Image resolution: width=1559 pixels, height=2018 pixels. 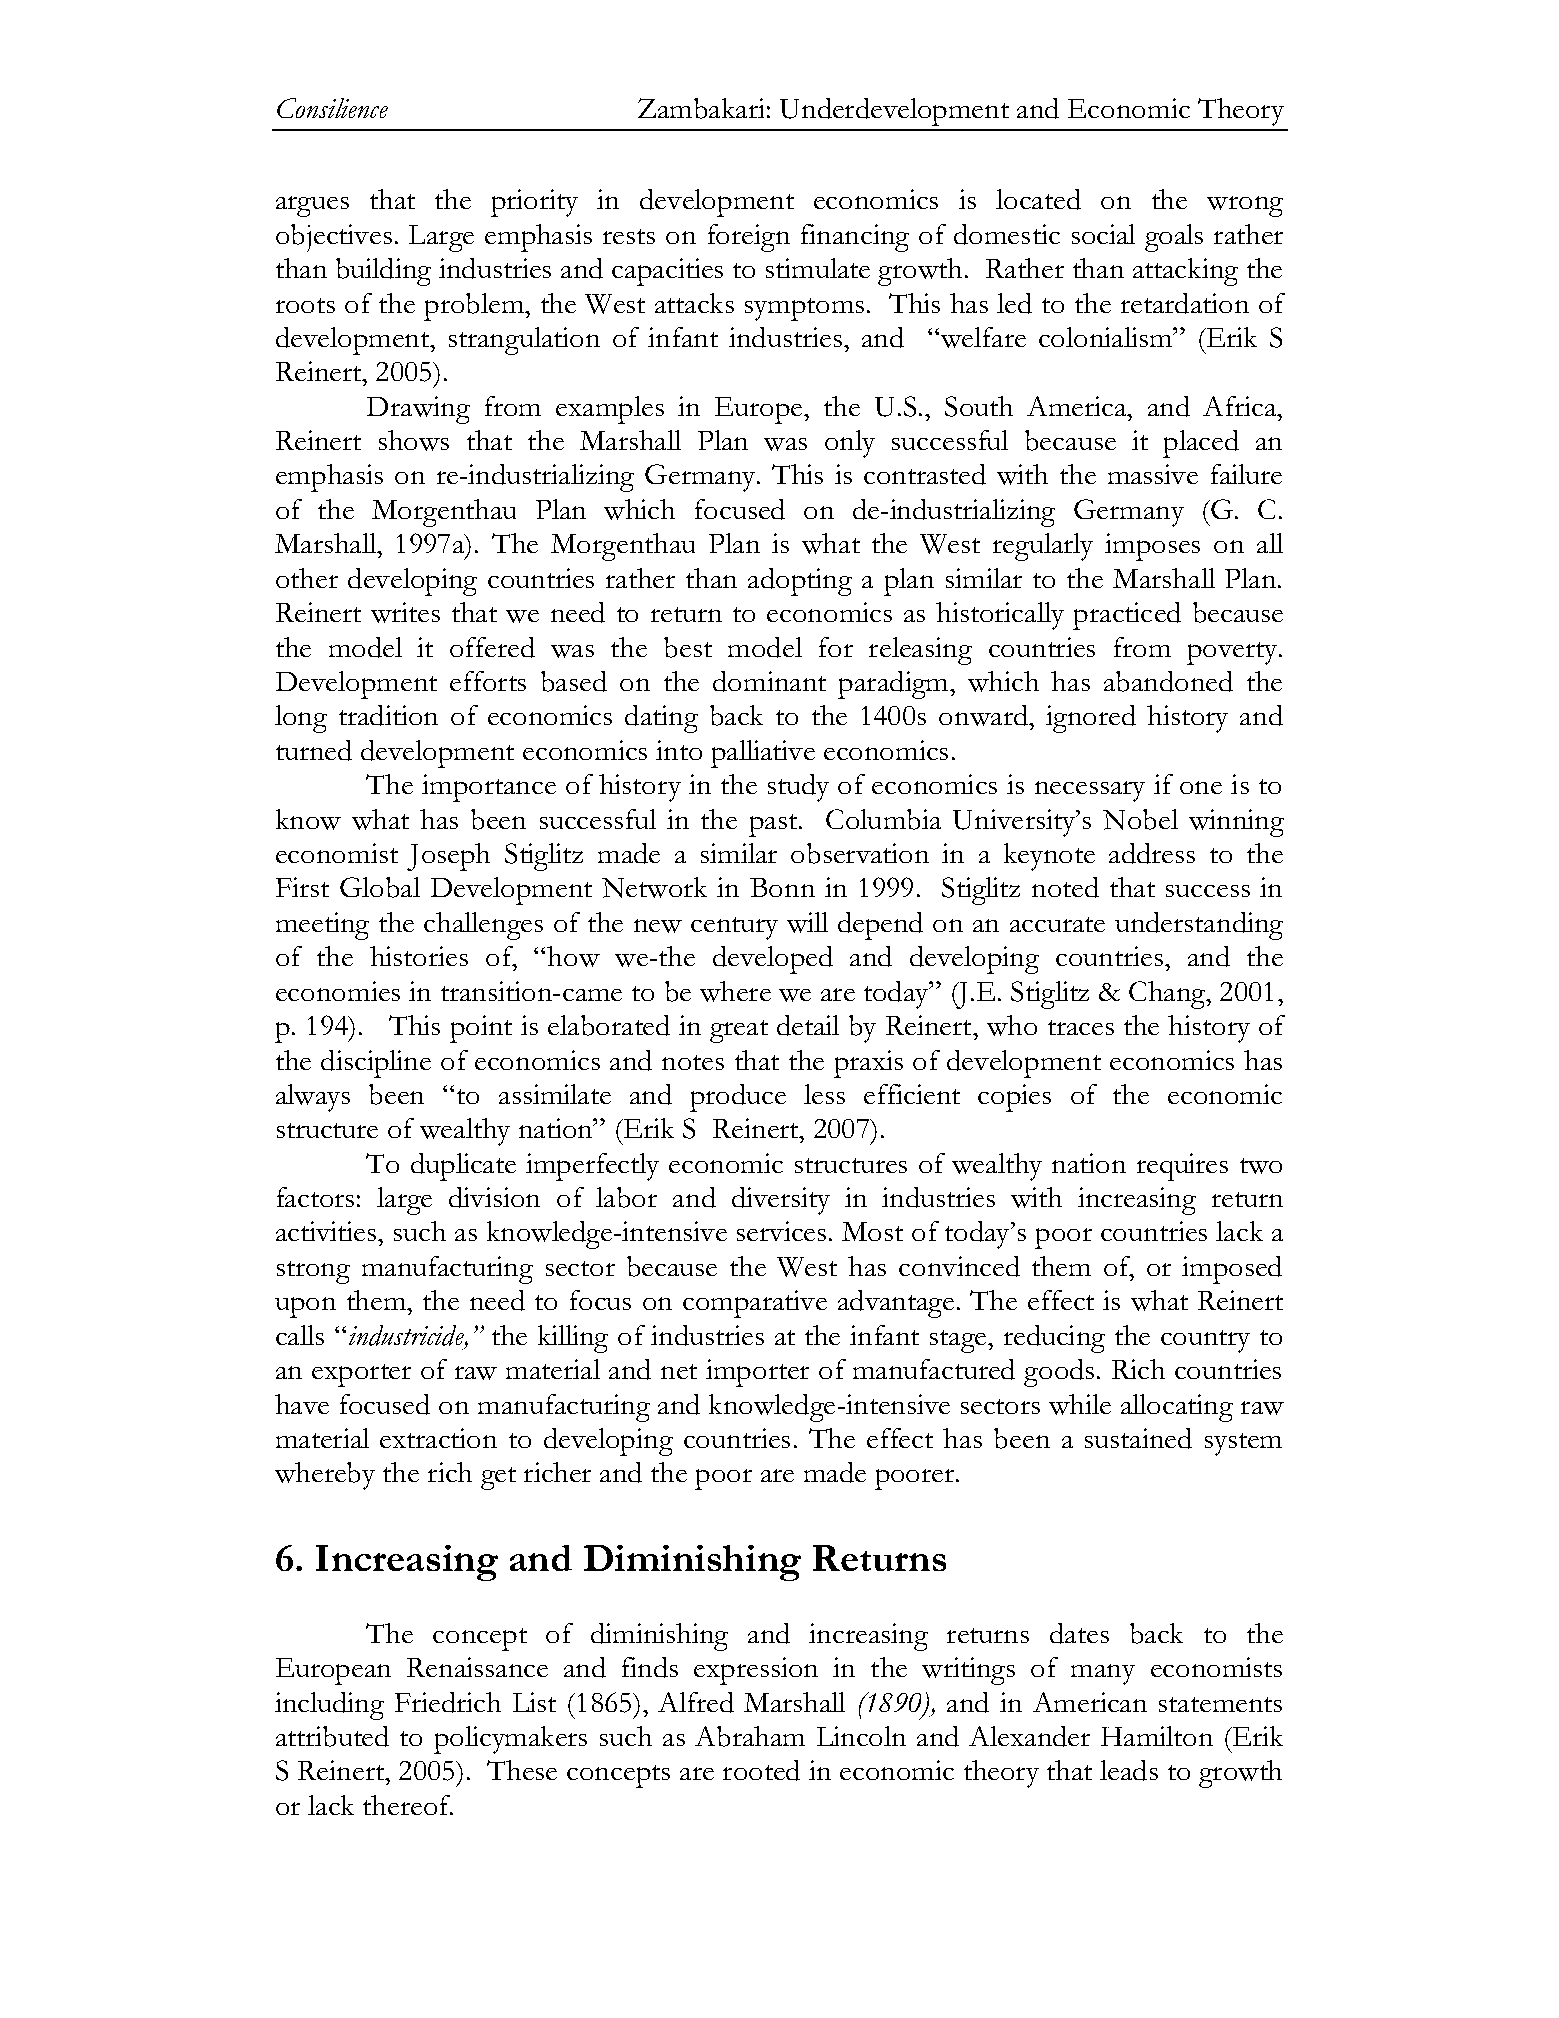 What do you see at coordinates (749, 238) in the page?
I see `foreign` at bounding box center [749, 238].
